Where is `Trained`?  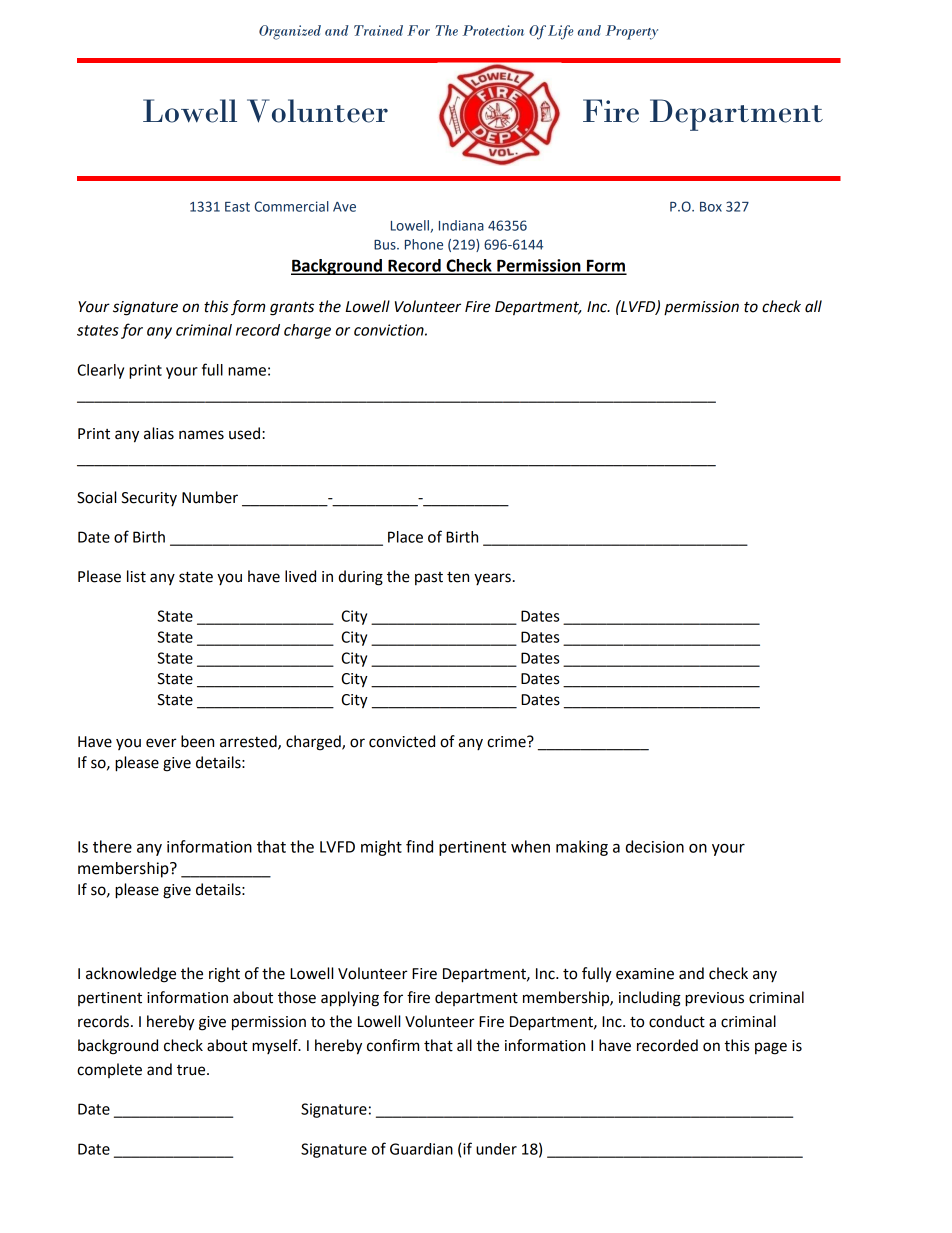 Trained is located at coordinates (378, 30).
